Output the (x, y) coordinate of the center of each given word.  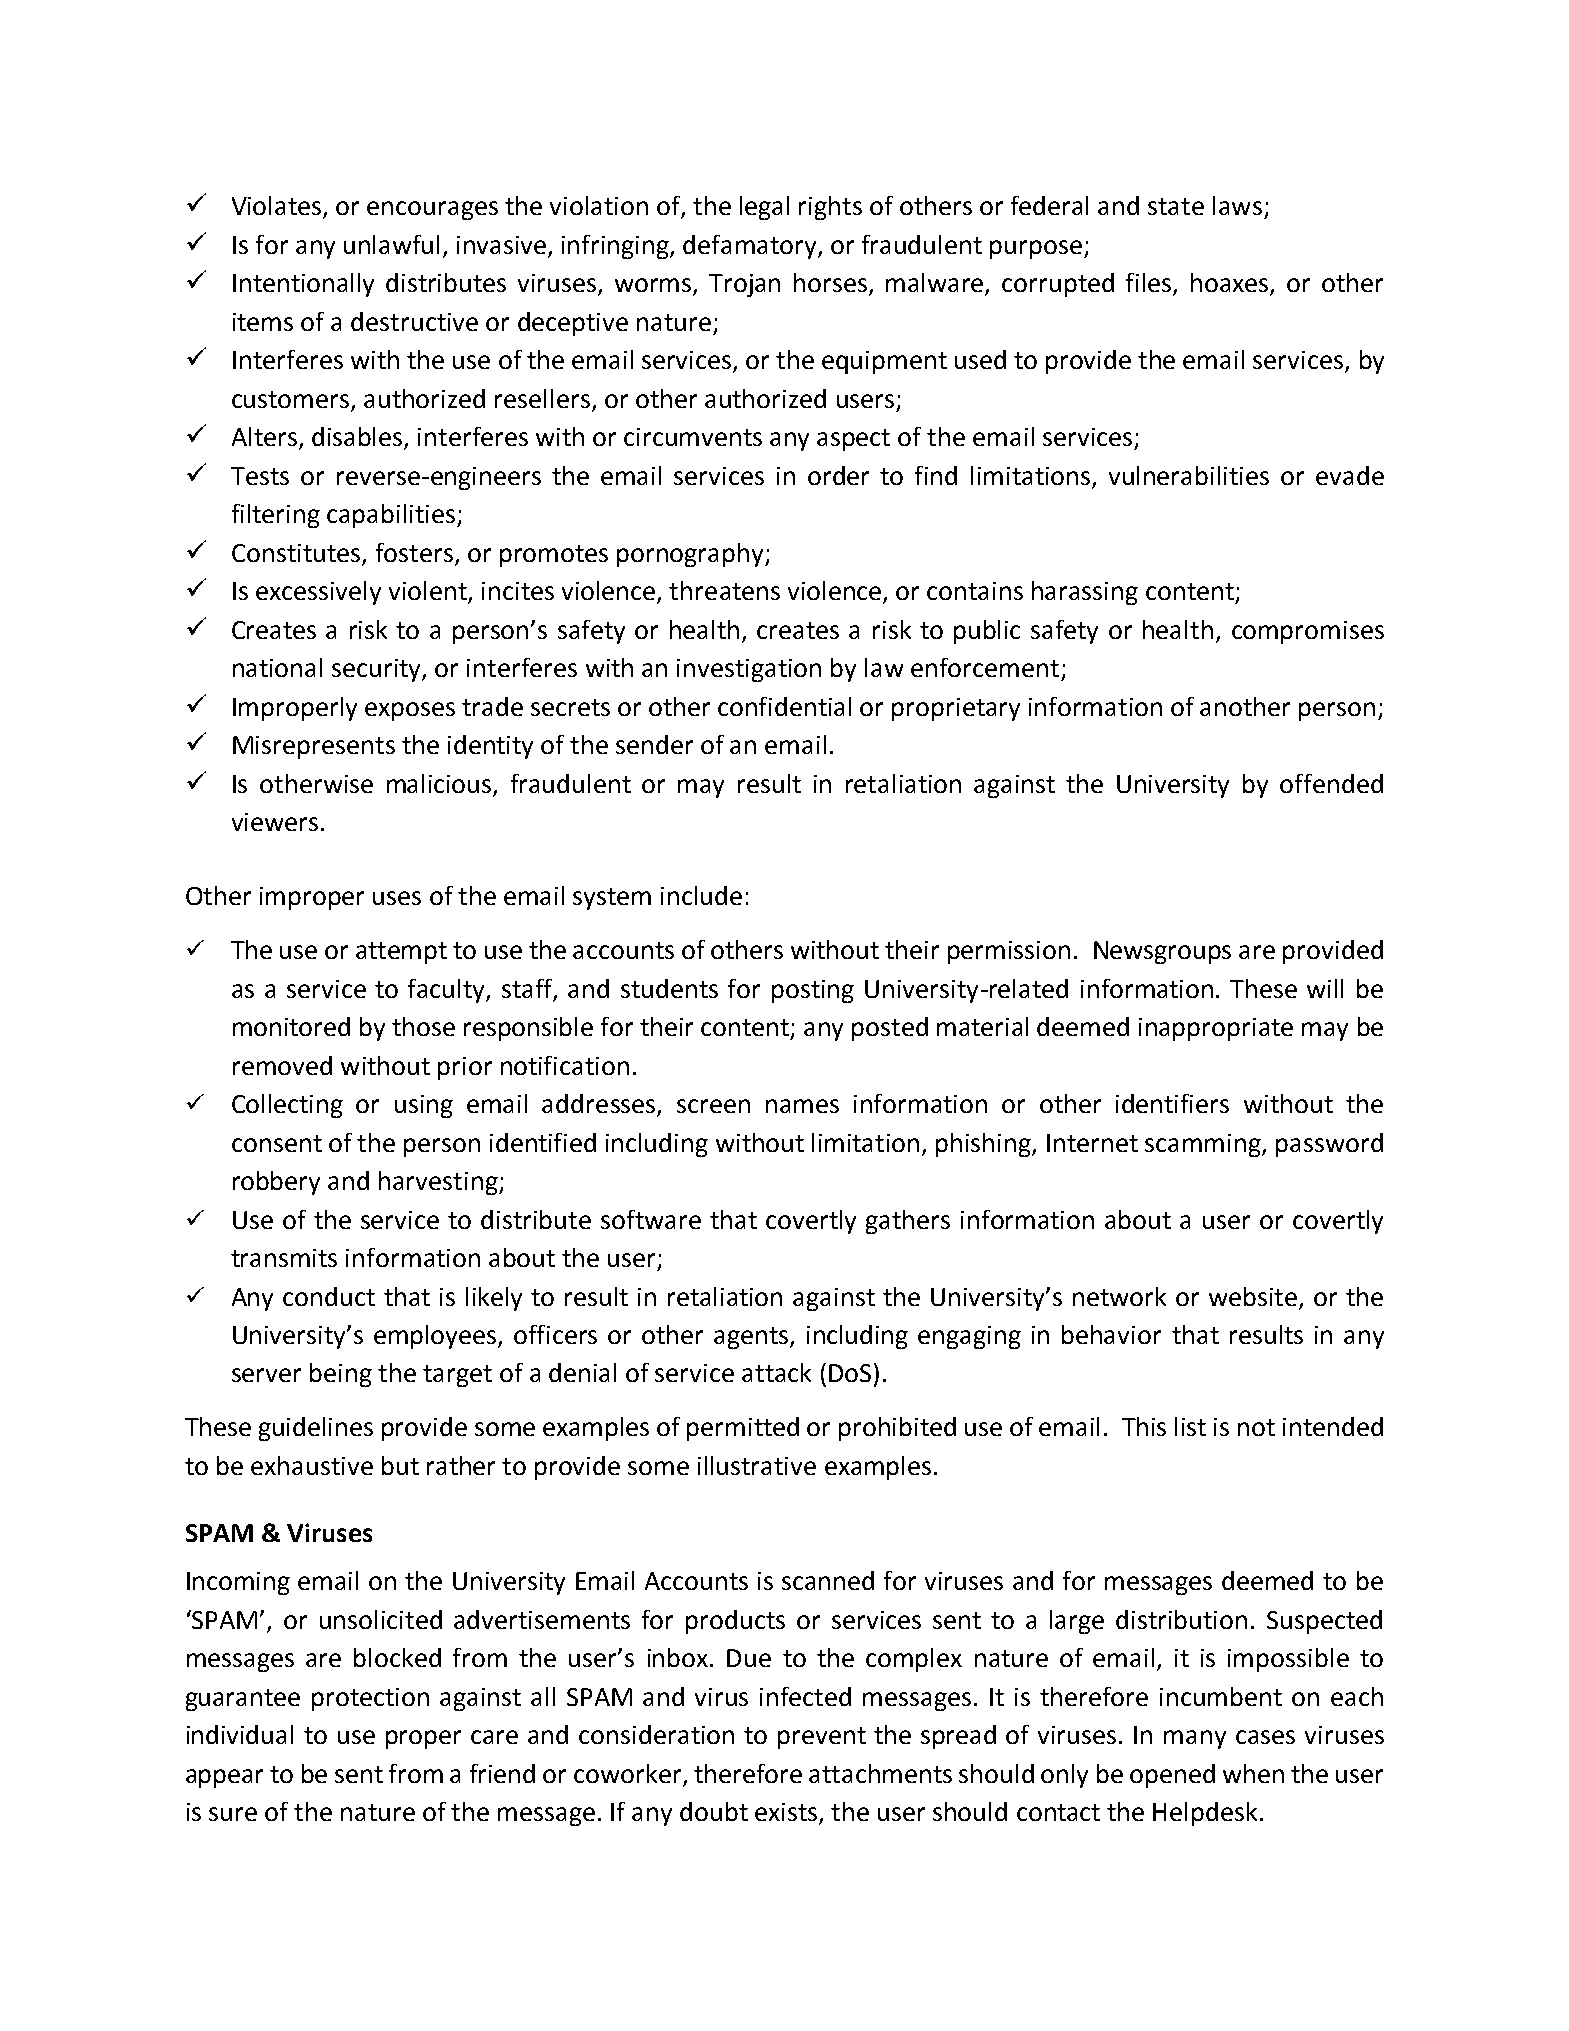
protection (370, 1699)
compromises (1308, 632)
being (341, 1375)
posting (813, 991)
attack (776, 1372)
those (423, 1026)
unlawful (391, 244)
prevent (822, 1738)
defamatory (751, 247)
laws (1237, 205)
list (1190, 1426)
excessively (318, 593)
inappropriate (1216, 1029)
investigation (749, 670)
